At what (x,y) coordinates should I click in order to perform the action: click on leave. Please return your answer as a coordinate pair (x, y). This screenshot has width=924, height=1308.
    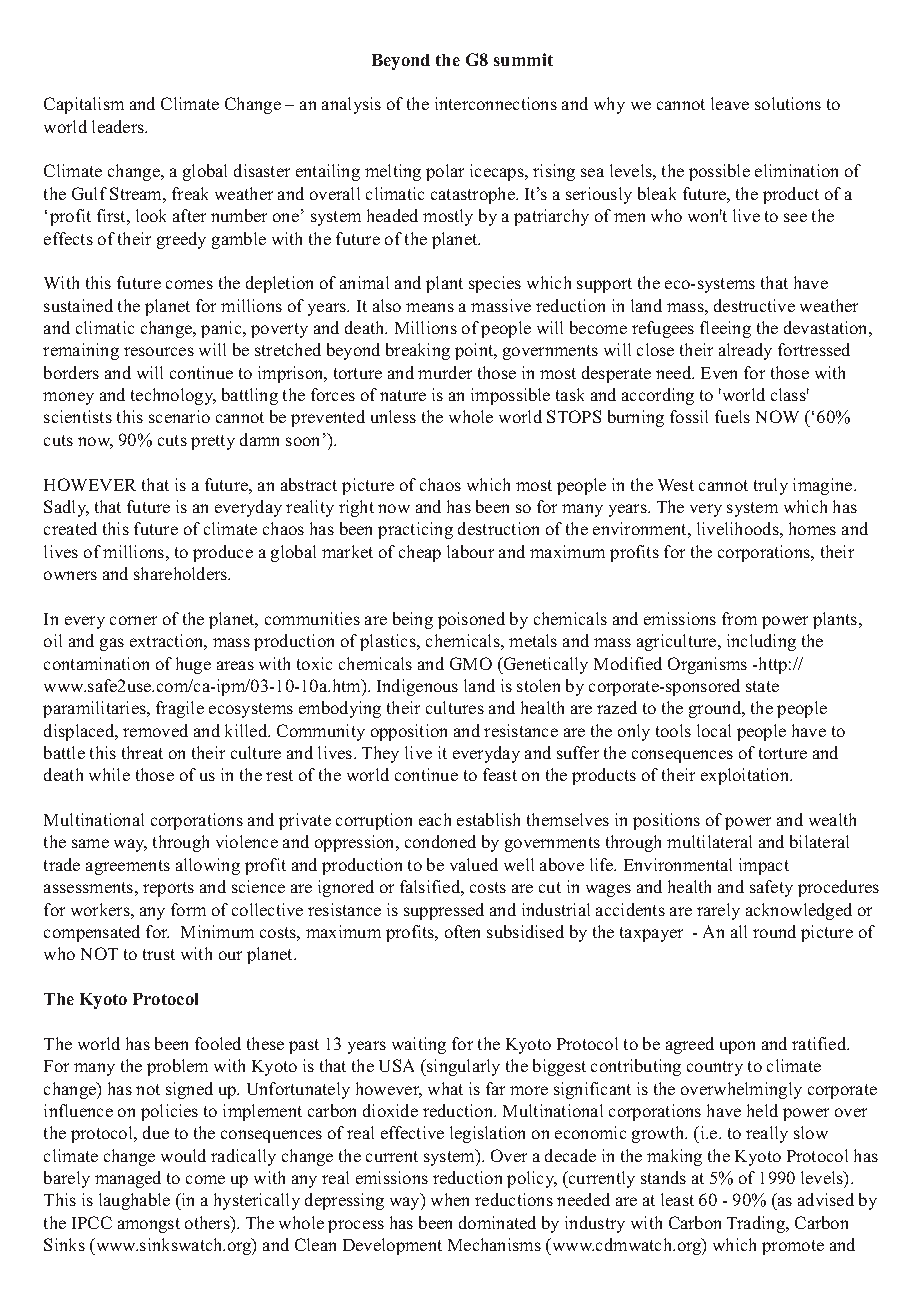
    Looking at the image, I should click on (730, 103).
